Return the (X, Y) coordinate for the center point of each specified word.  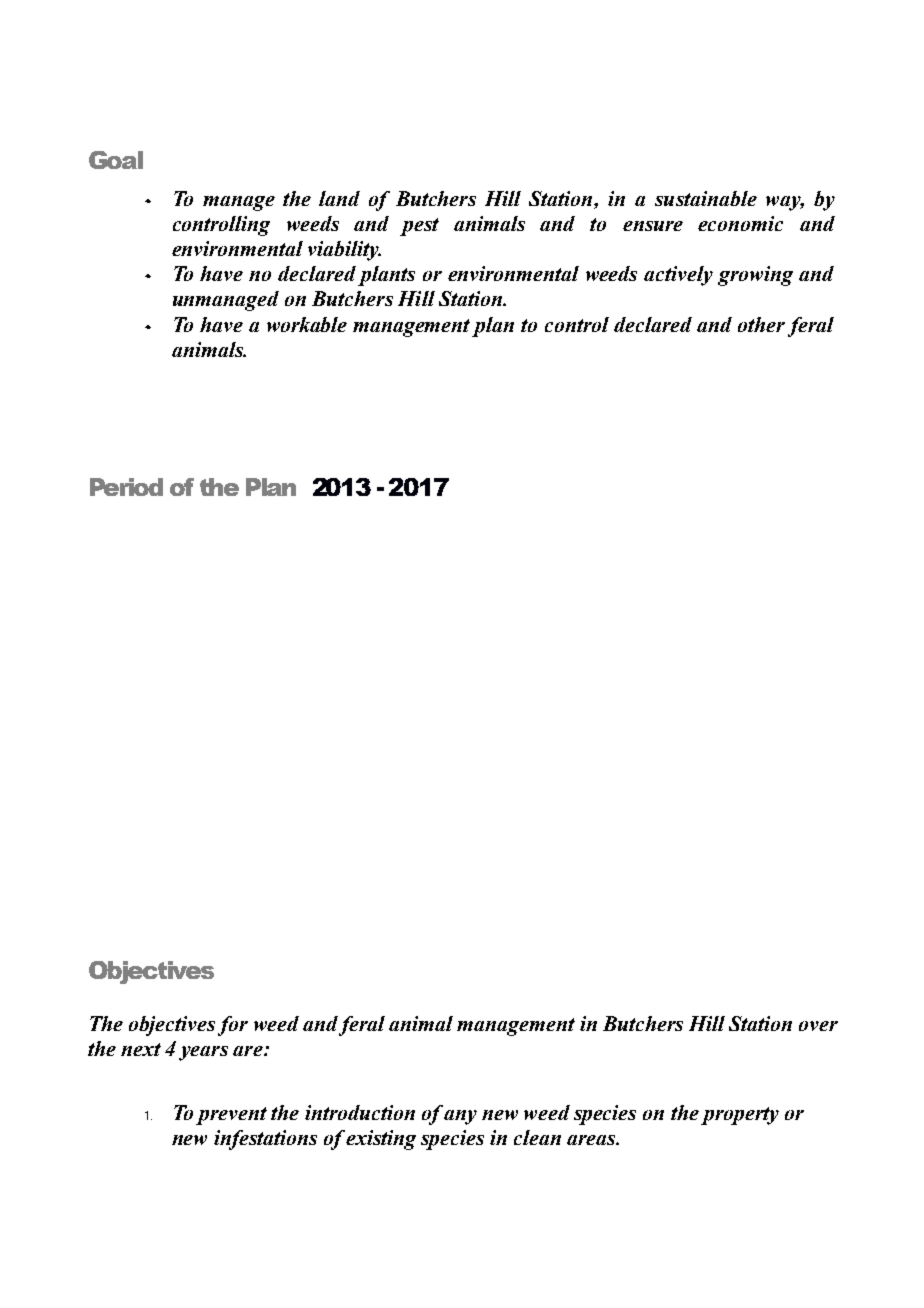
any (460, 1117)
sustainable (706, 198)
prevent (231, 1116)
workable (307, 324)
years (203, 1053)
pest (419, 227)
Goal (116, 160)
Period (126, 487)
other (761, 324)
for (233, 1026)
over (818, 1026)
